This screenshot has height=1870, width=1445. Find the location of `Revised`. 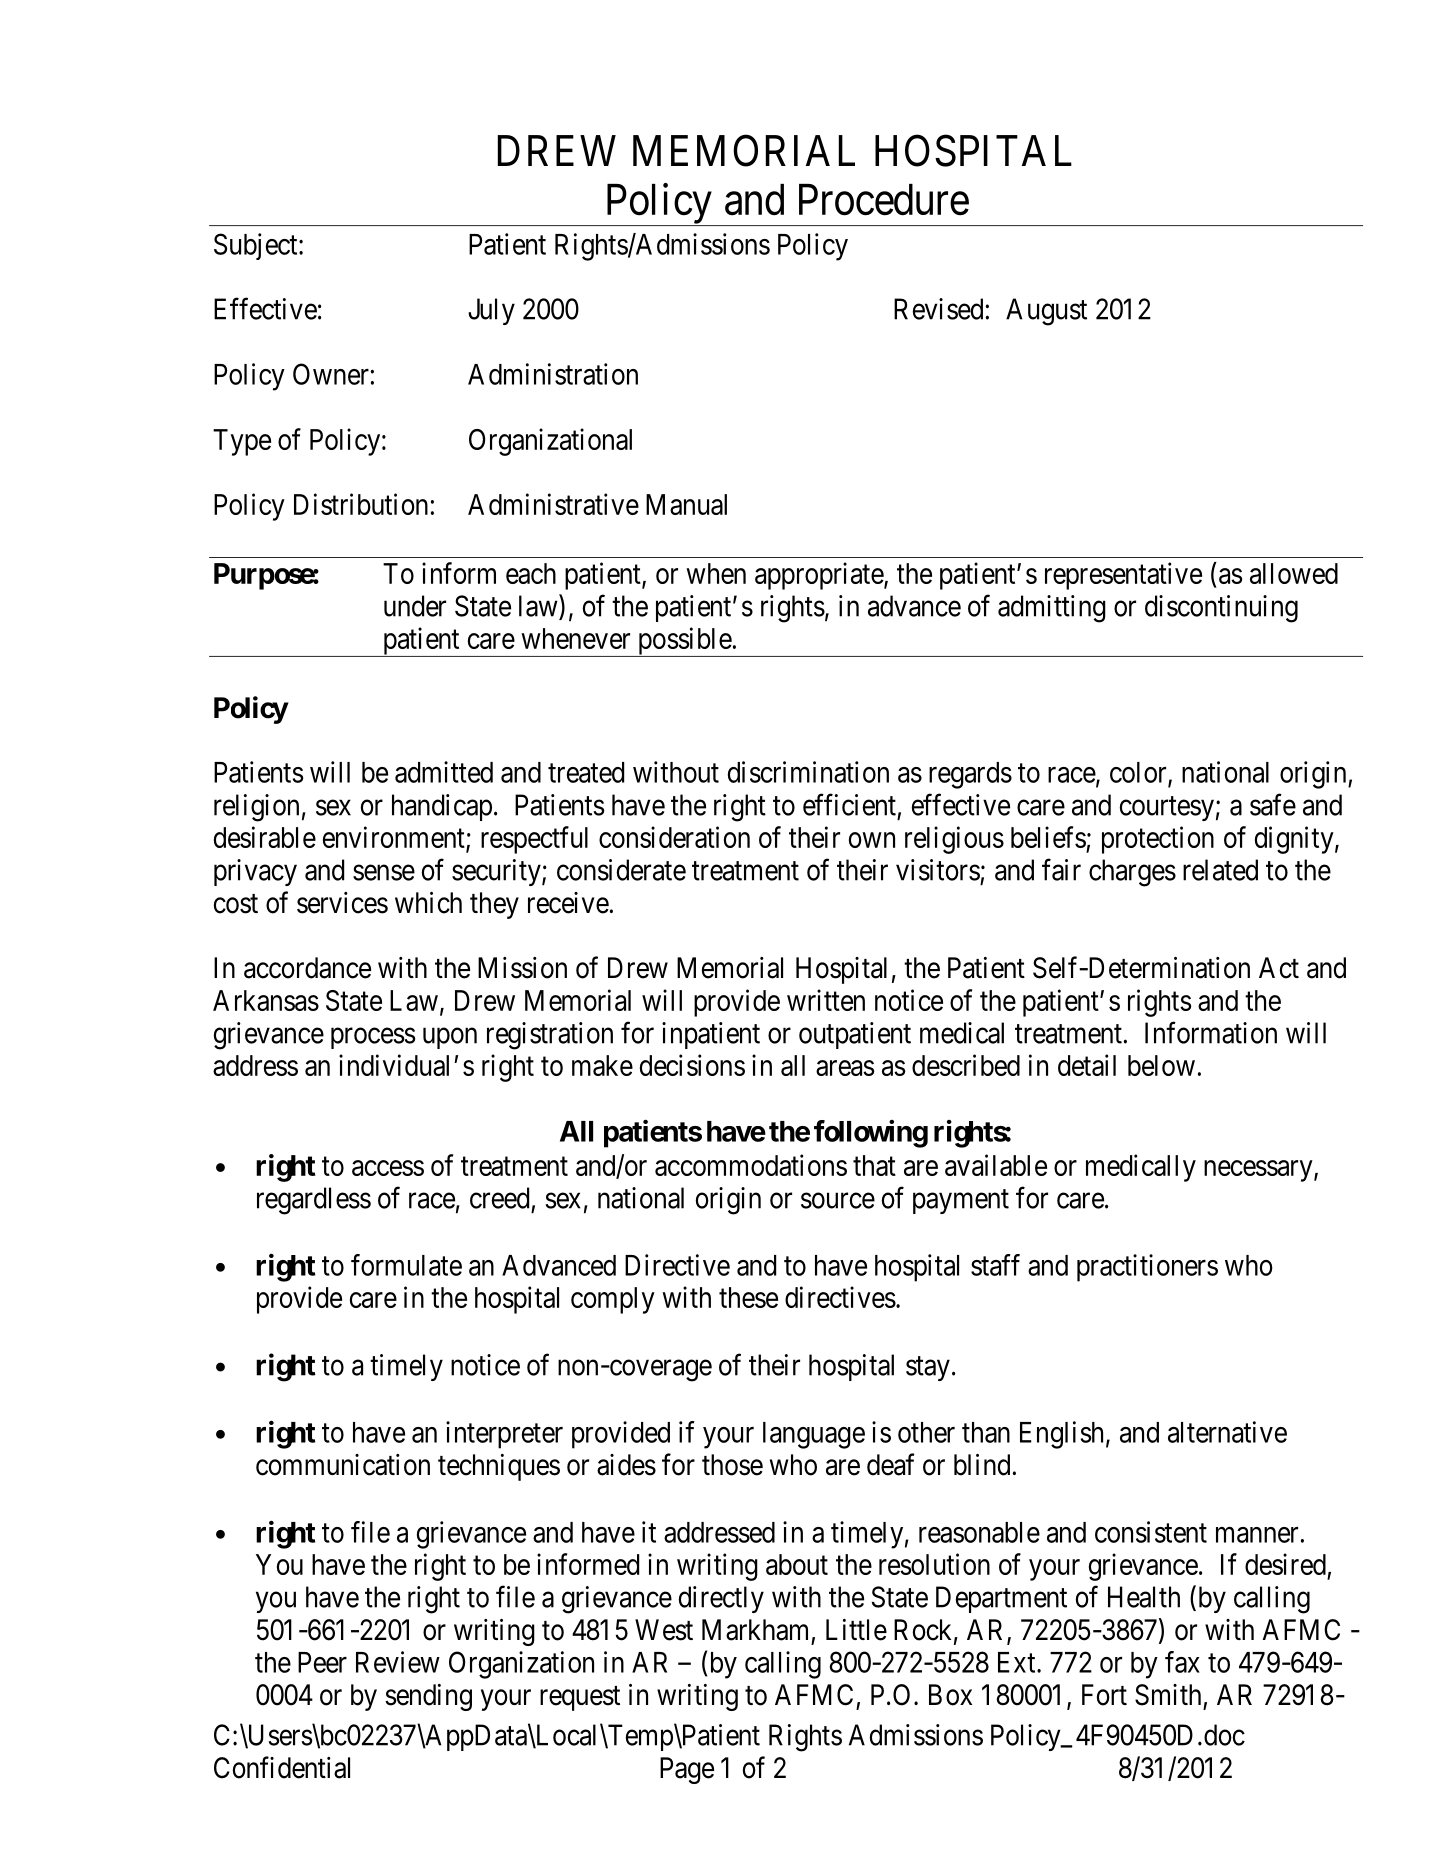

Revised is located at coordinates (938, 309).
